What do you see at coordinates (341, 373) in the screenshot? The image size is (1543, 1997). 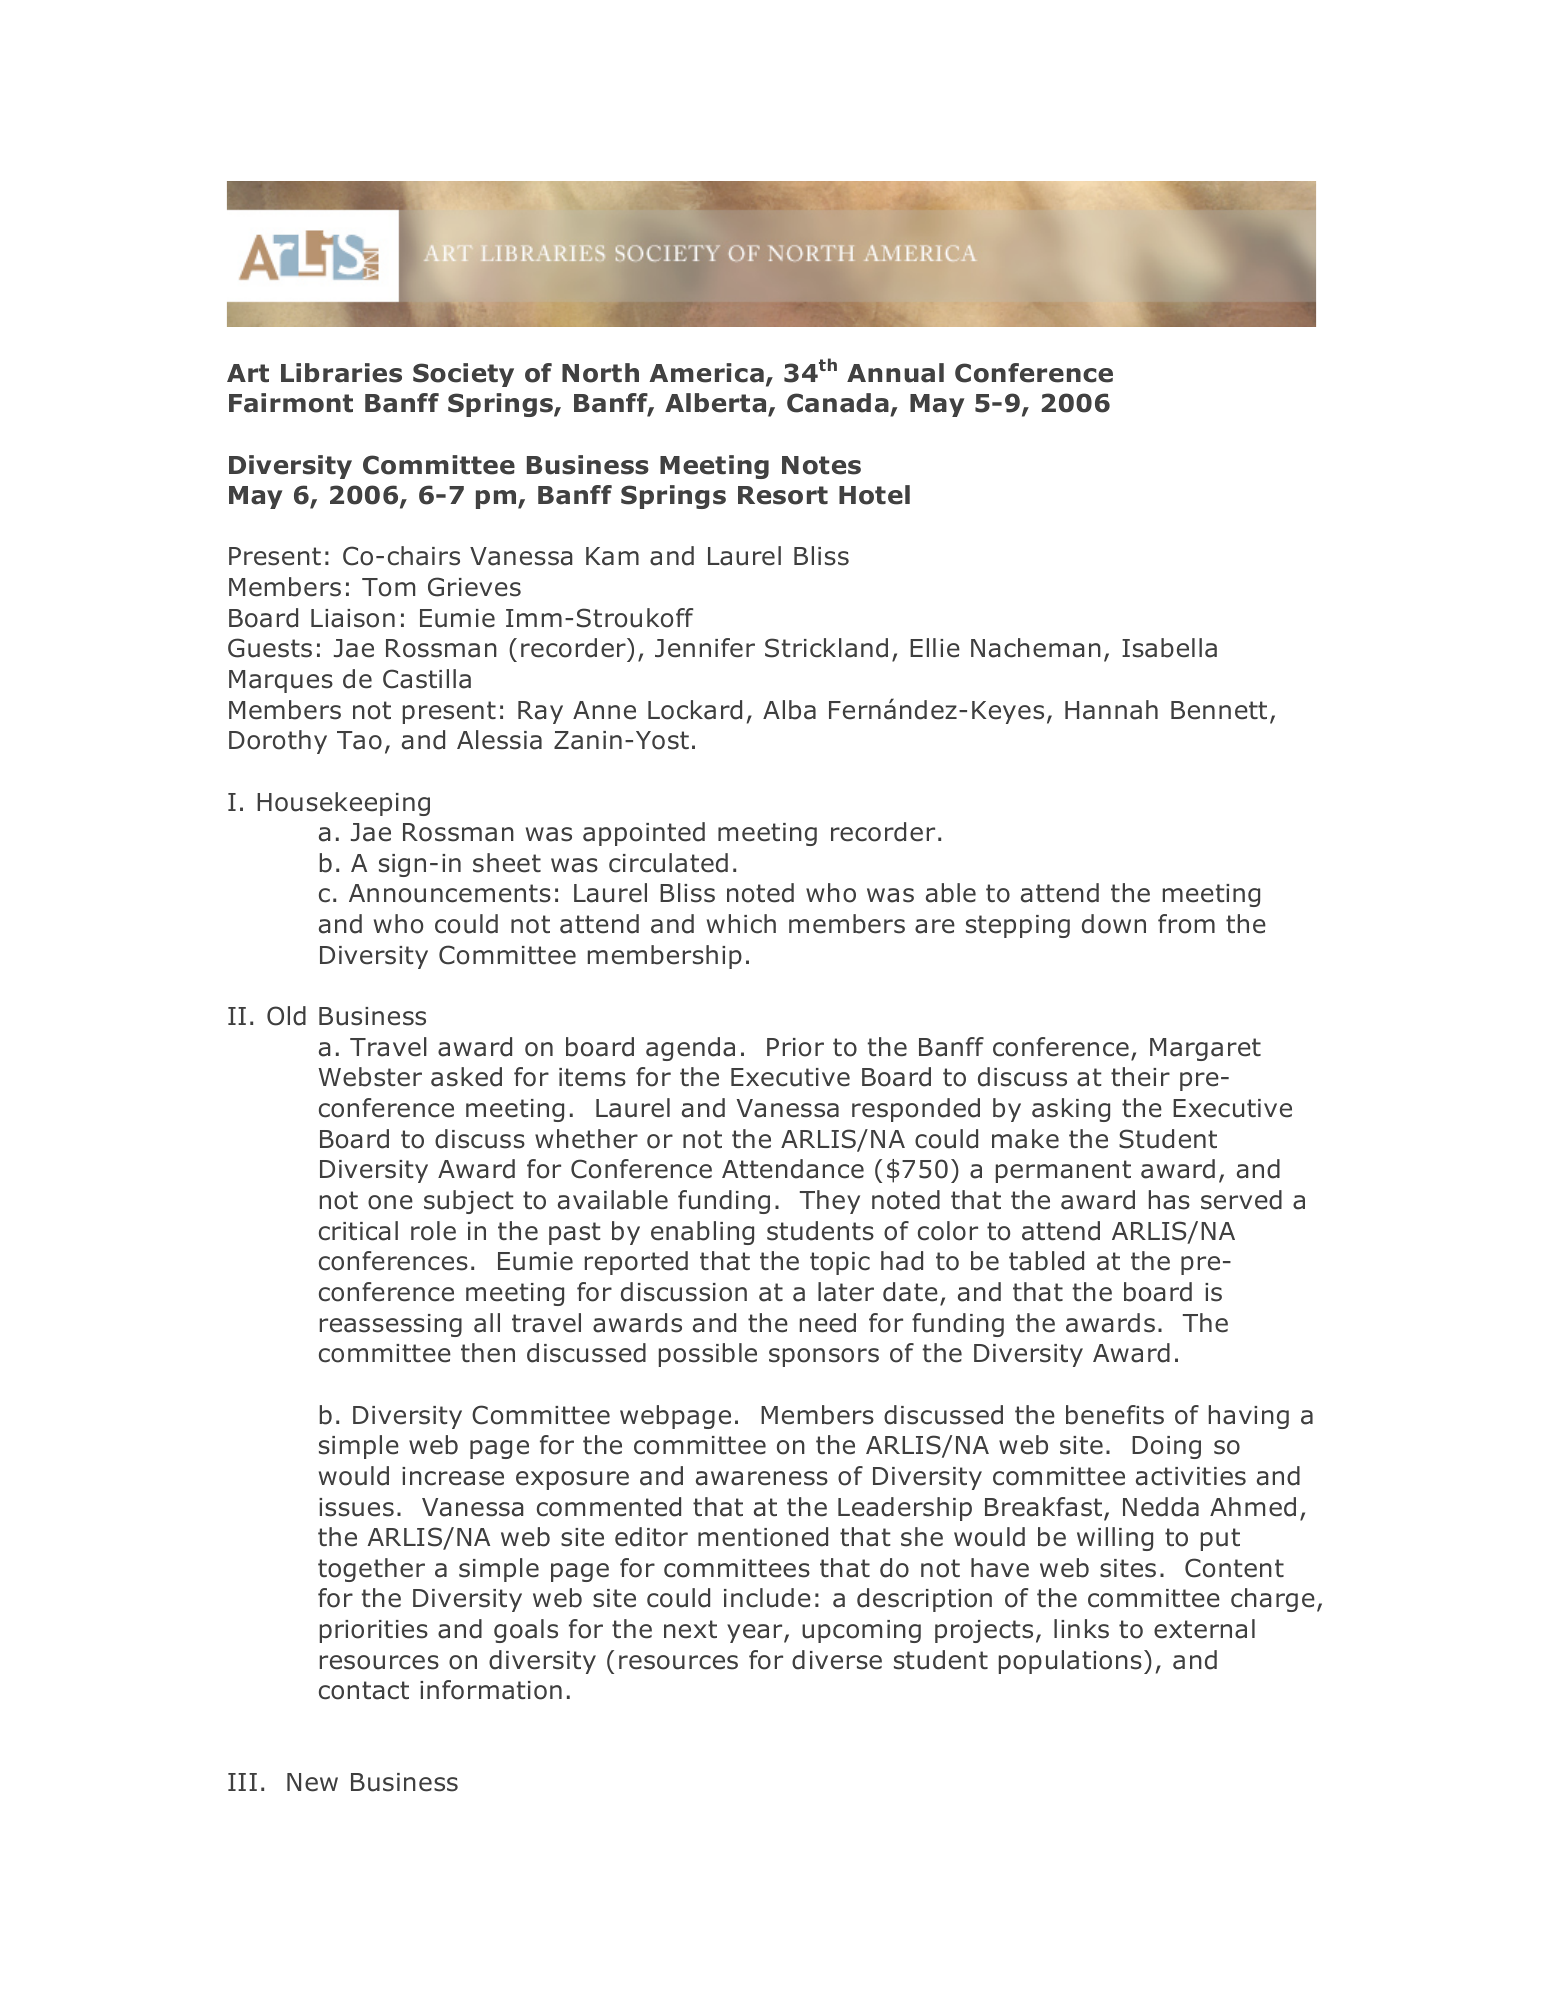 I see `Libraries` at bounding box center [341, 373].
